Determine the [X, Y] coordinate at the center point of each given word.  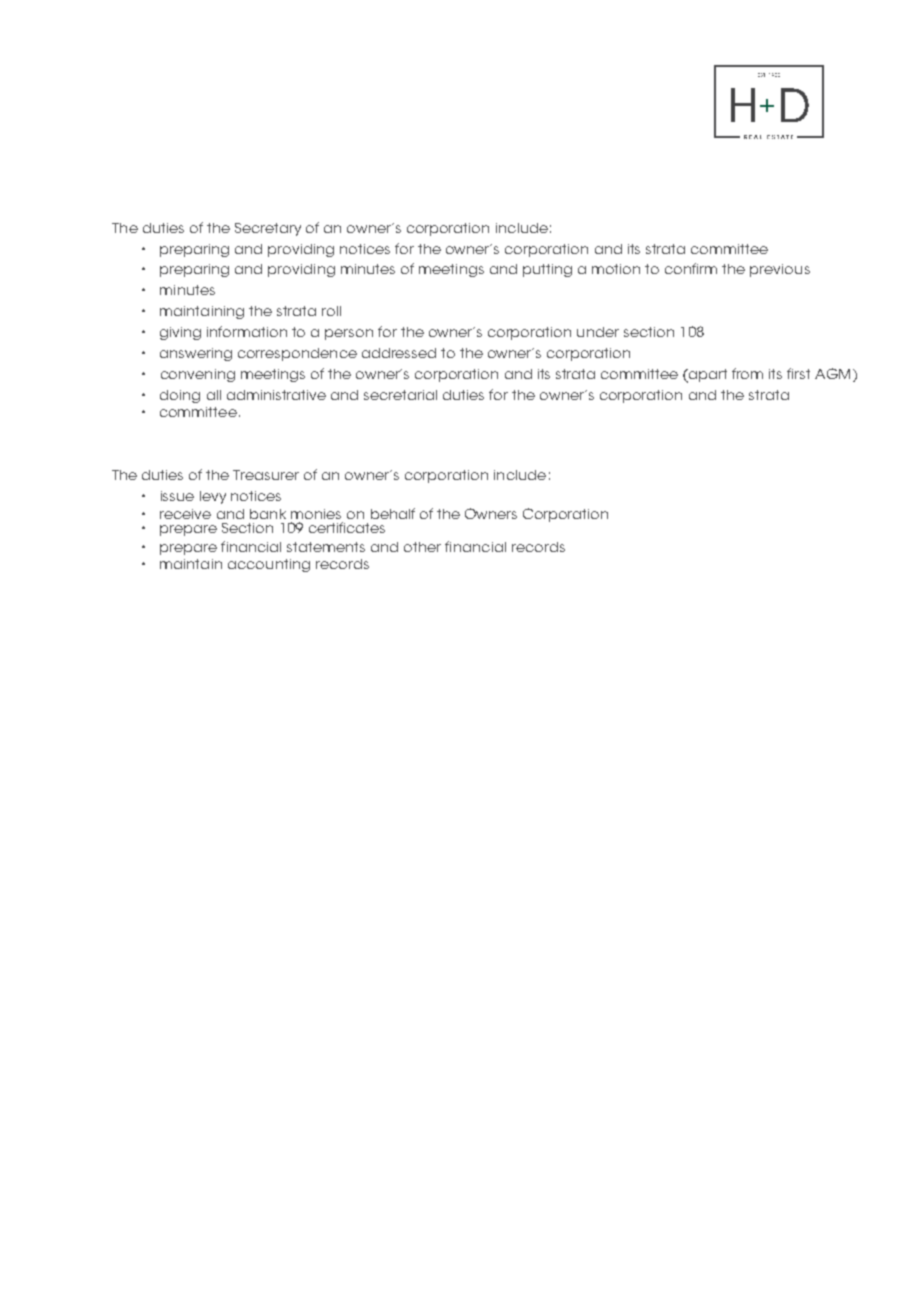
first [798, 373]
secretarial [400, 395]
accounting [269, 565]
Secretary [268, 229]
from [747, 373]
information [247, 331]
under [598, 332]
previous [780, 270]
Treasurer [266, 475]
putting [547, 270]
